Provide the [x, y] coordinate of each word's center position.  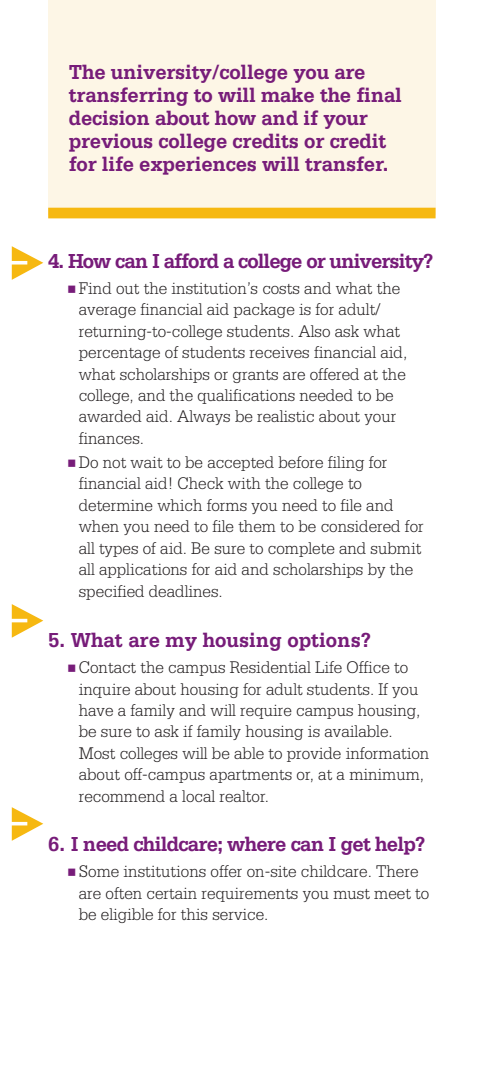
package [264, 310]
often [124, 893]
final [379, 94]
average [107, 312]
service [239, 914]
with [244, 483]
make [287, 94]
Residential [270, 667]
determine [116, 505]
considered [360, 526]
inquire [104, 691]
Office [368, 667]
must [351, 894]
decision [109, 117]
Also [314, 331]
